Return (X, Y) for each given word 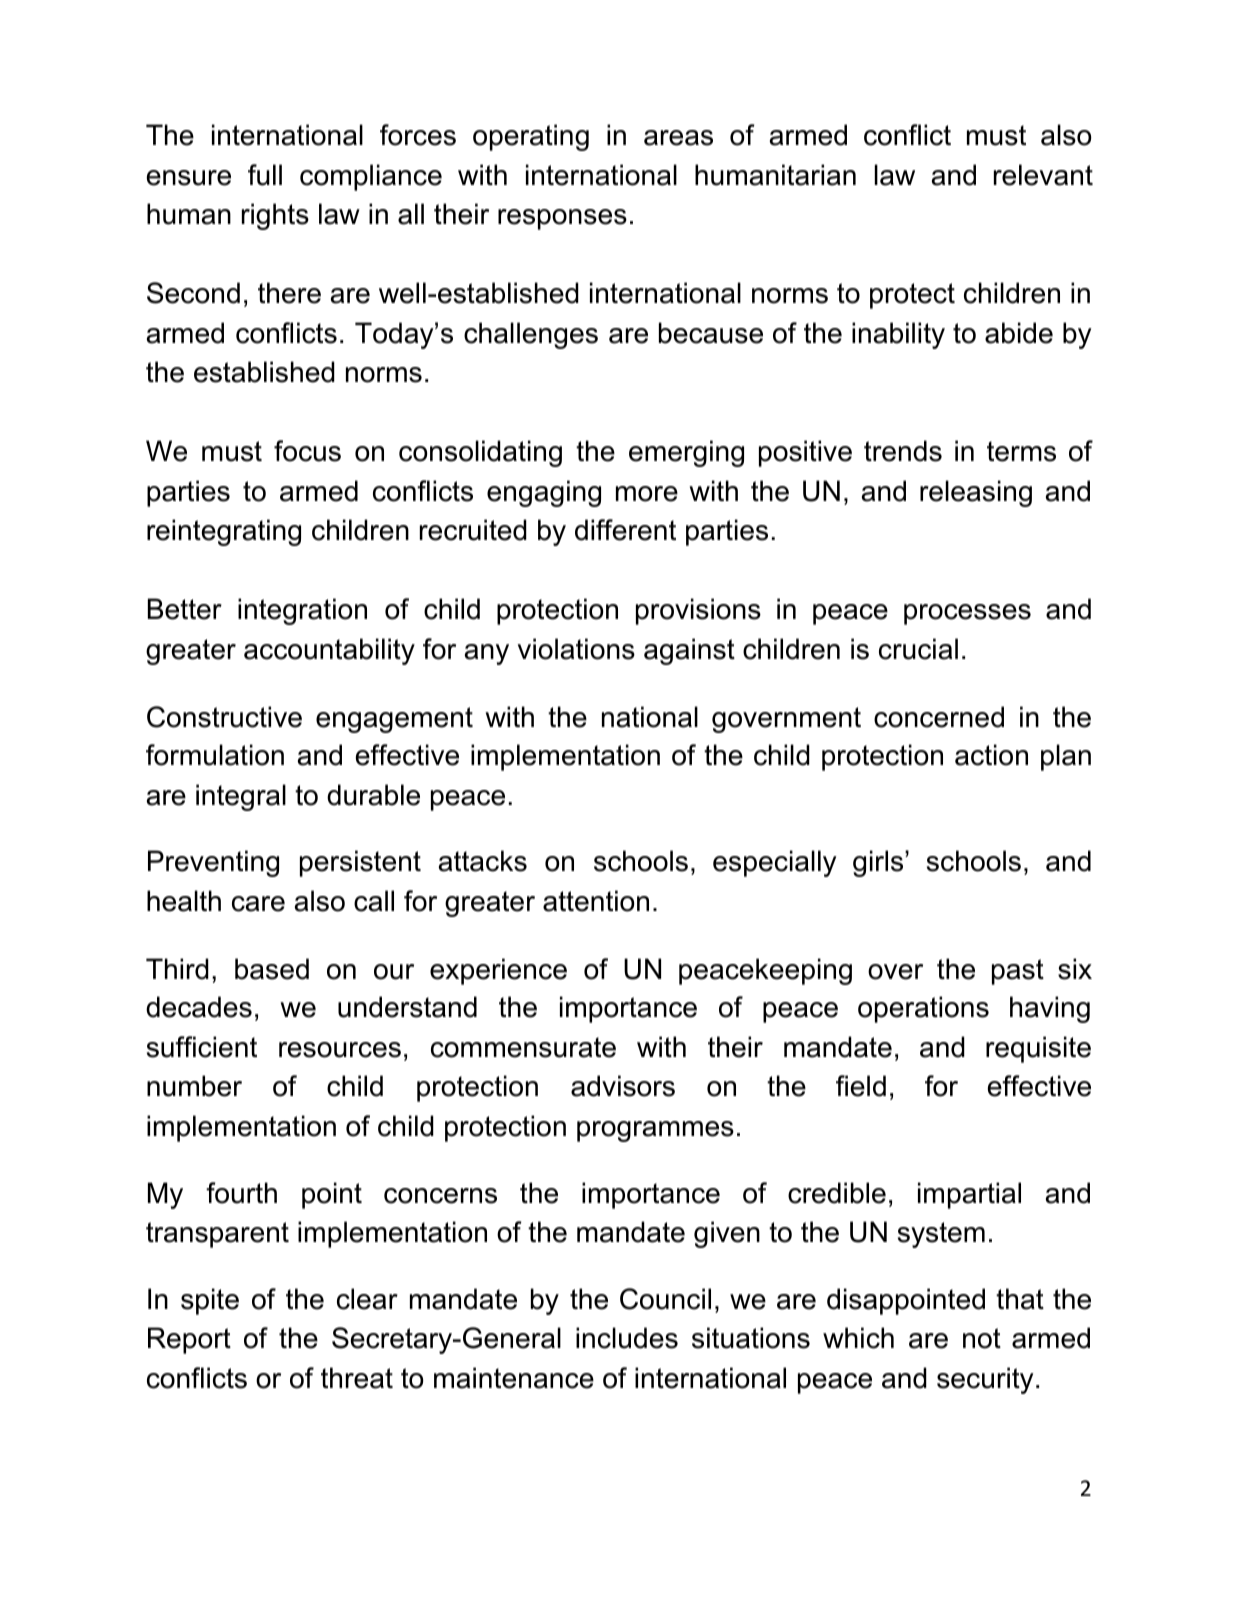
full (265, 175)
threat (357, 1378)
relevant (1043, 175)
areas (678, 138)
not (982, 1338)
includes (627, 1338)
